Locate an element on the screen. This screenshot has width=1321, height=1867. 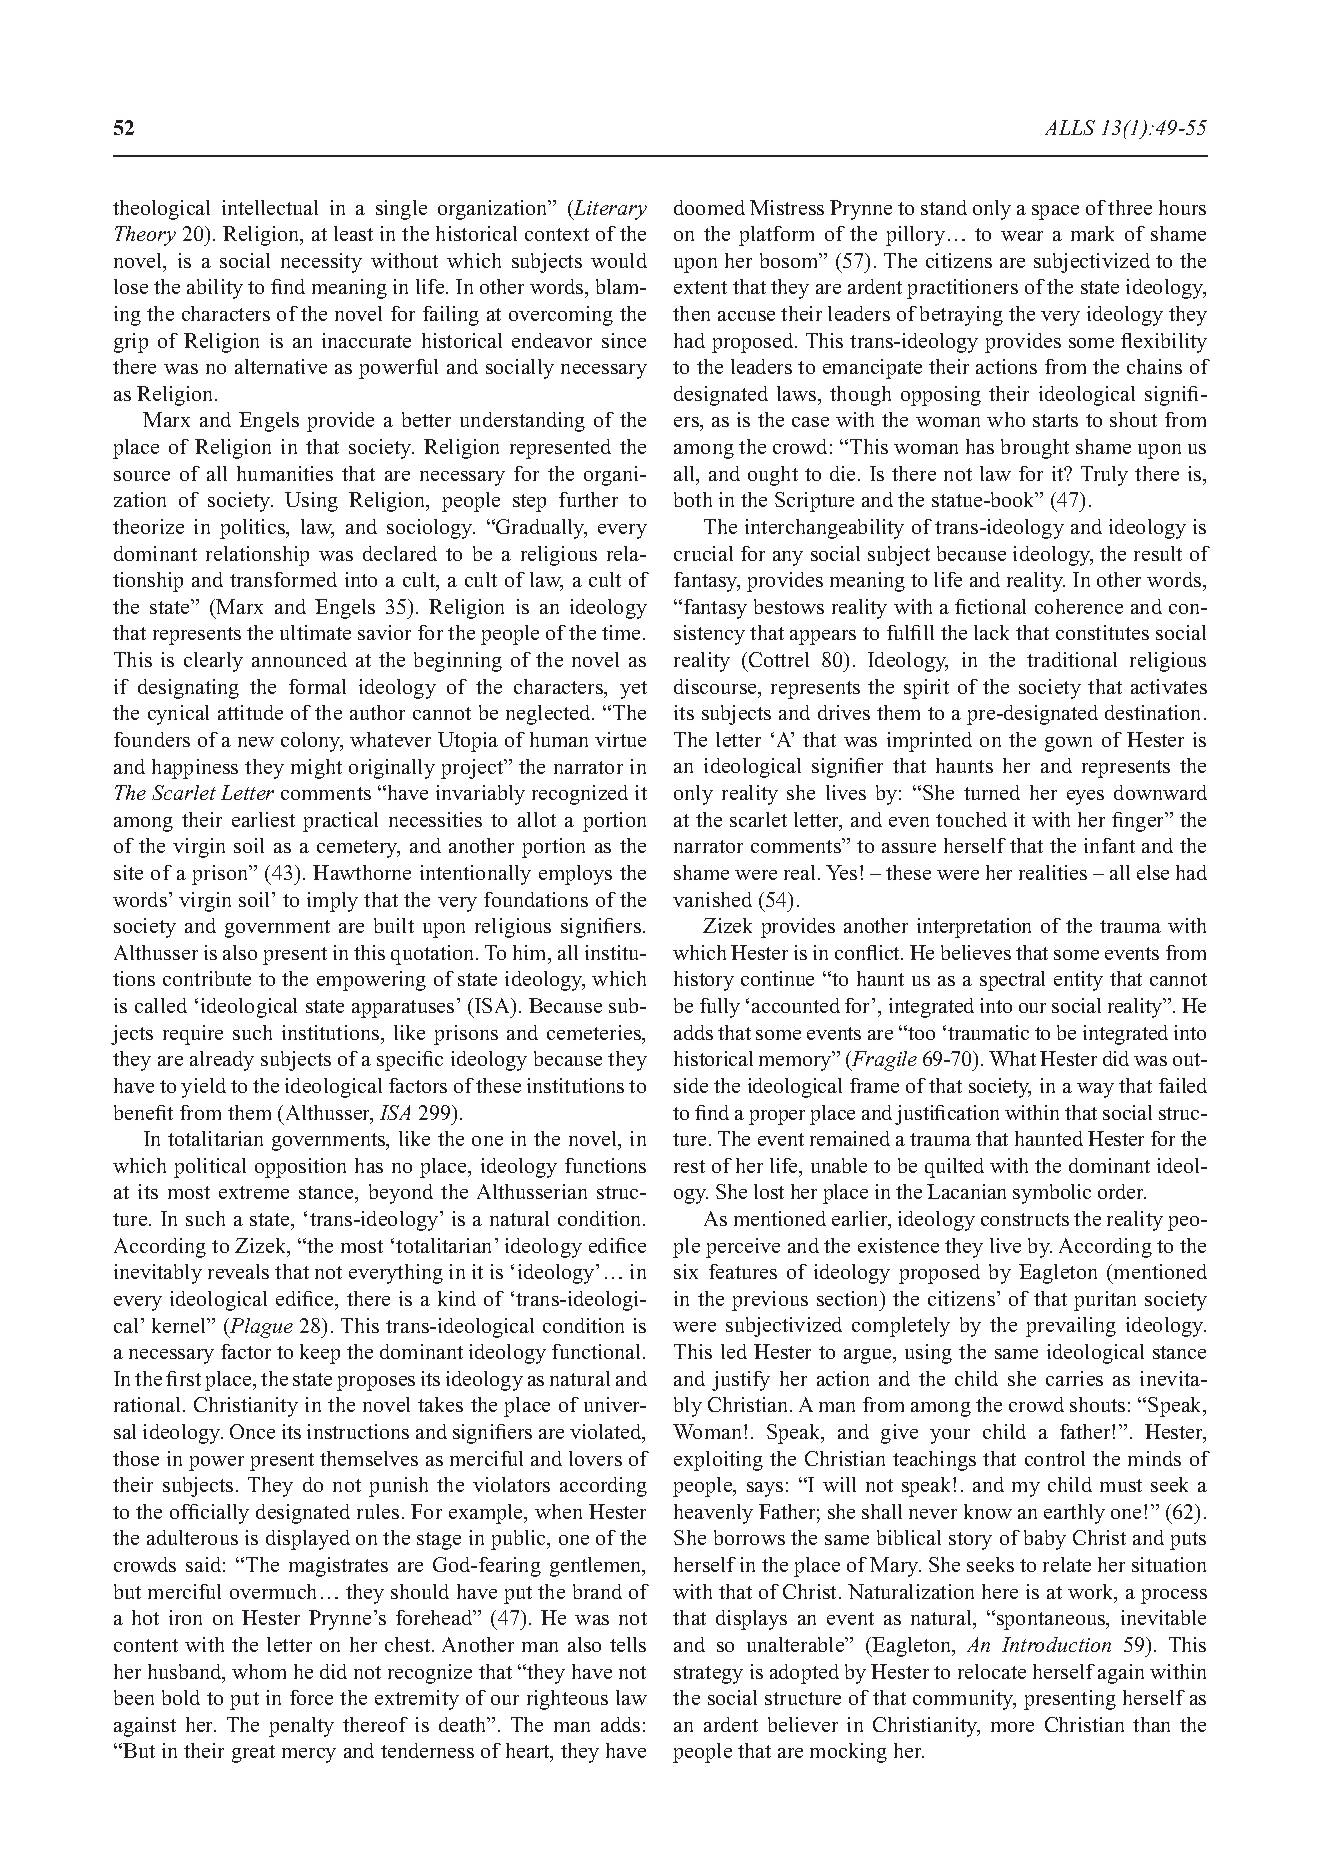
intellectual is located at coordinates (270, 207).
